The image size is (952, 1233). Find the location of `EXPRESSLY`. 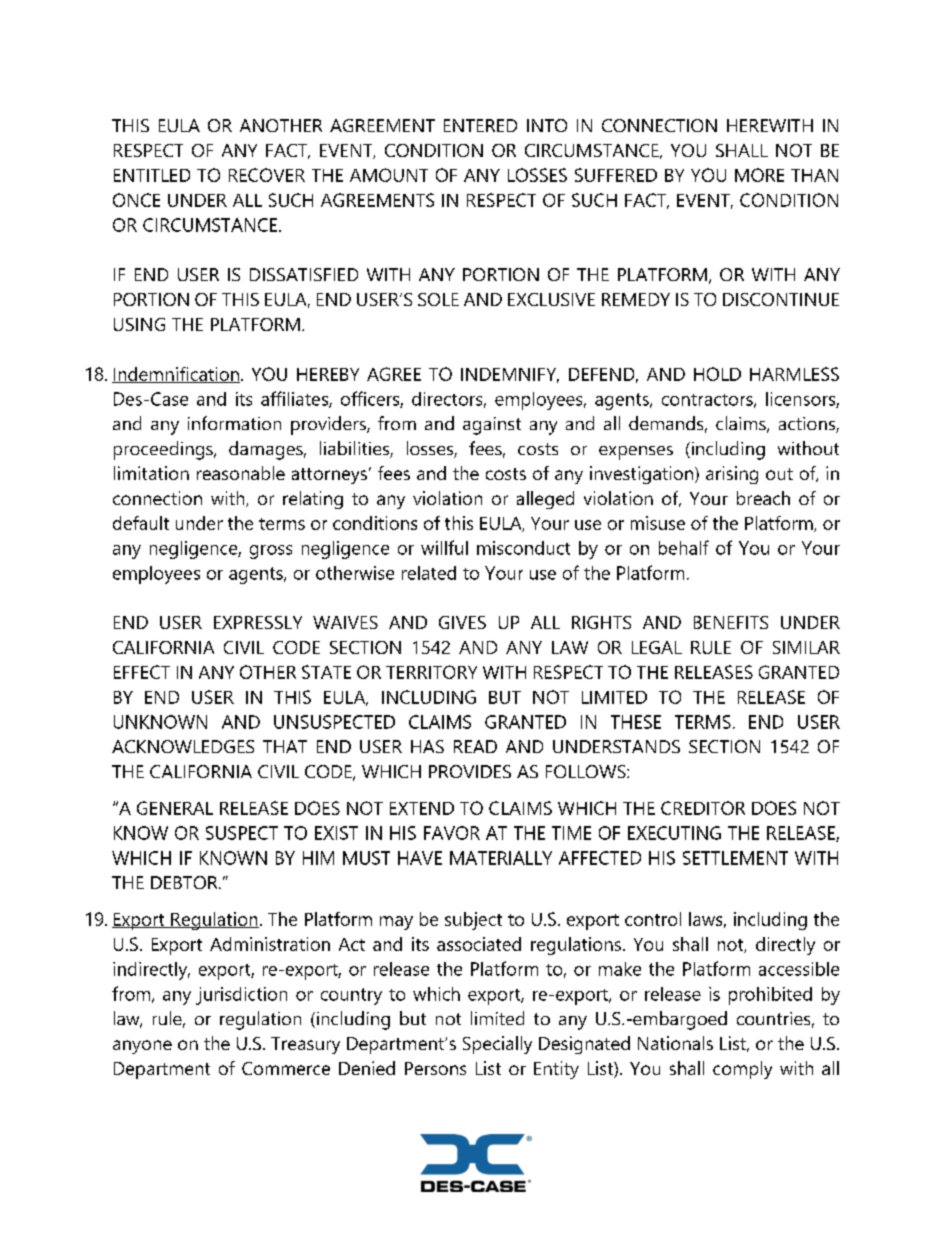

EXPRESSLY is located at coordinates (258, 622).
